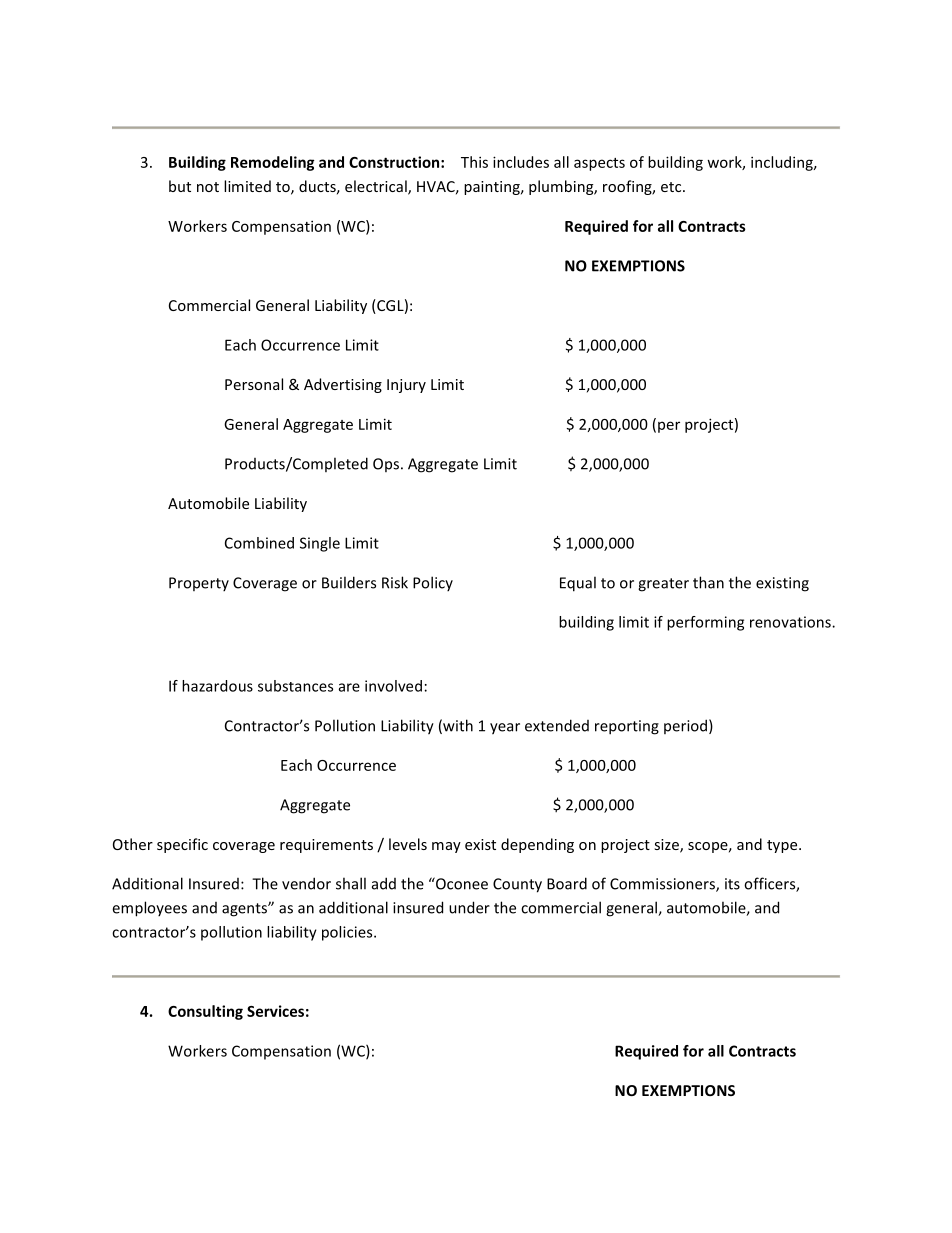 This screenshot has height=1233, width=952. I want to click on Consulting, so click(205, 1012).
